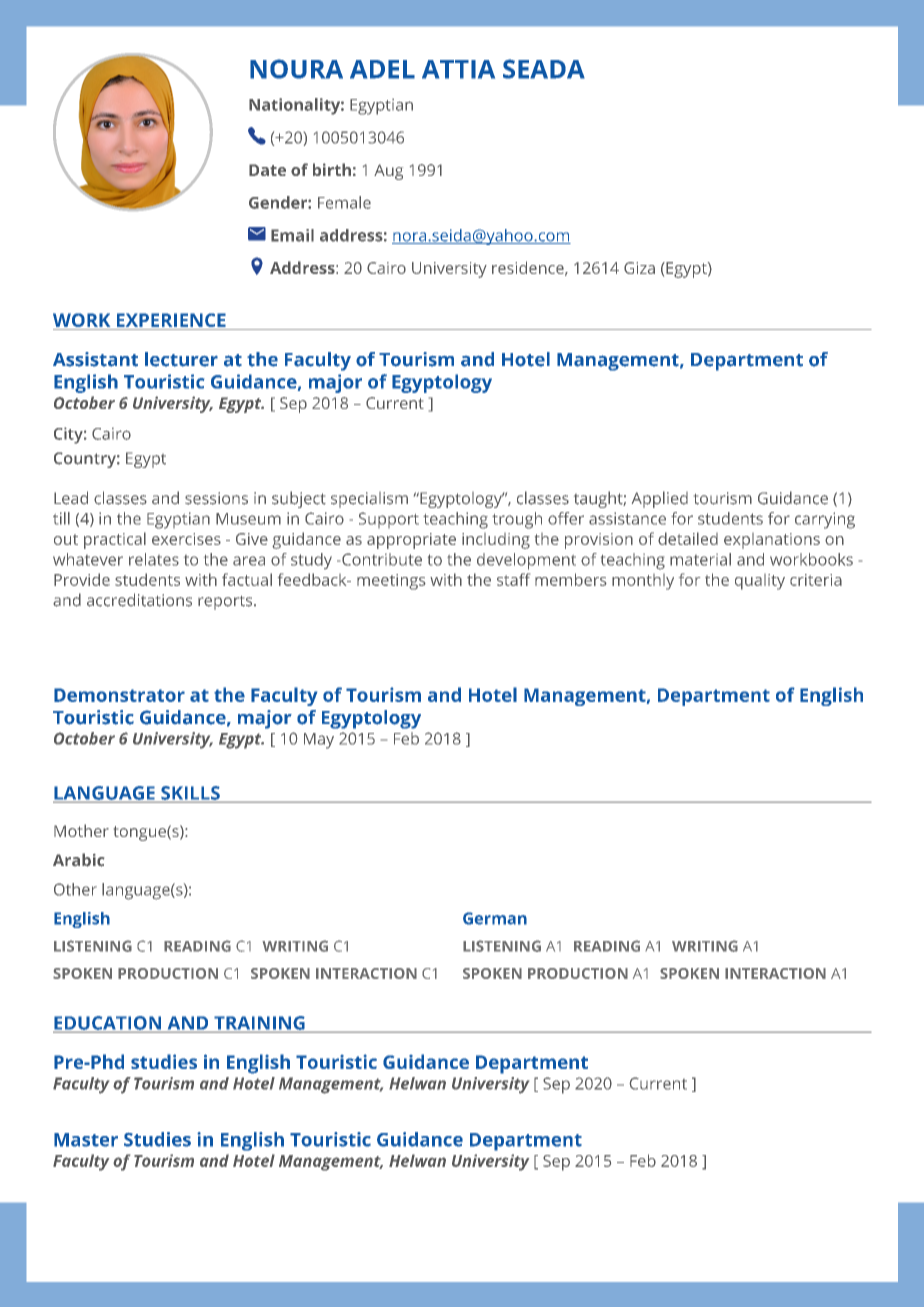  Describe the element at coordinates (108, 1024) in the page. I see `EDUCATION` at that location.
